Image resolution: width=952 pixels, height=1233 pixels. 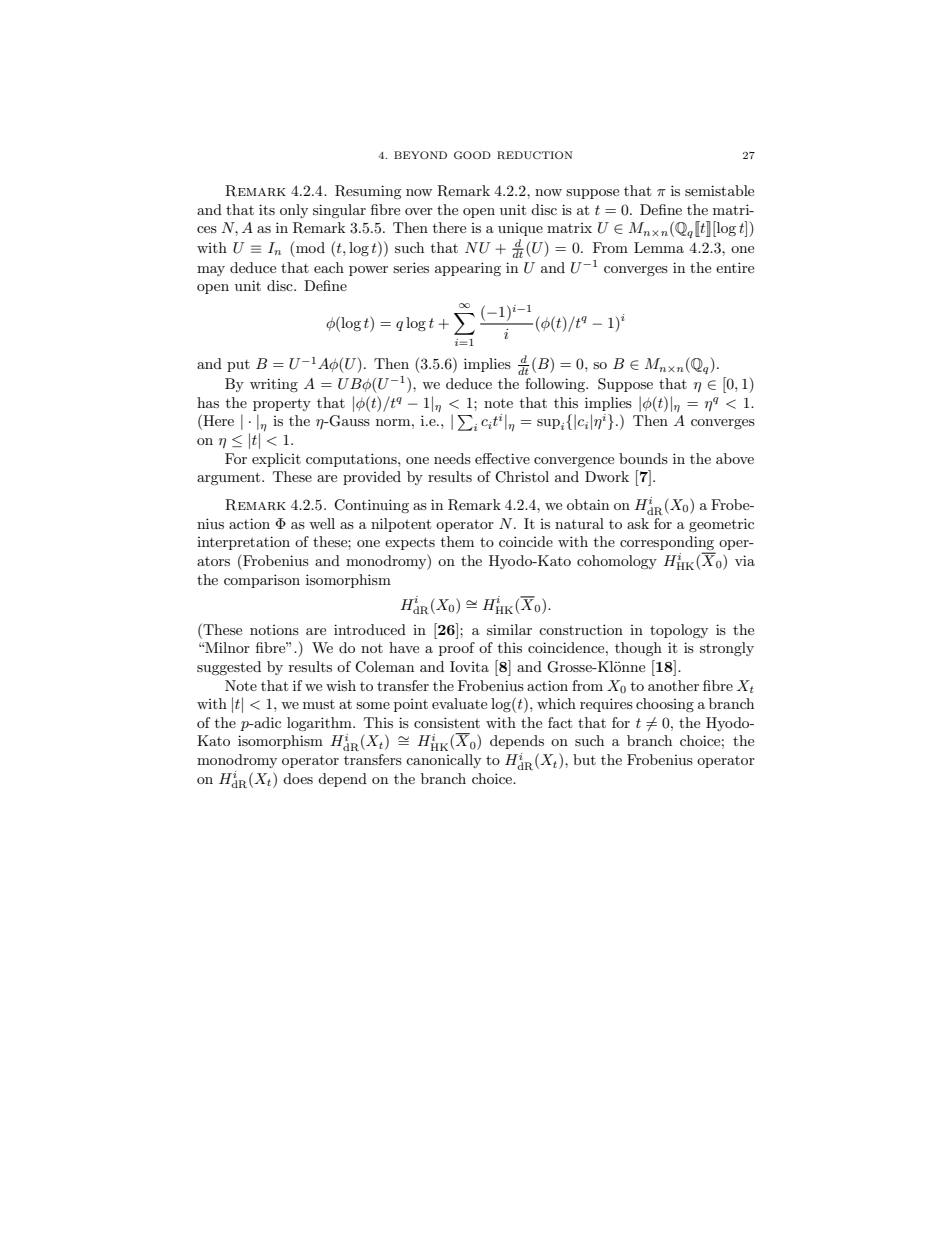 What do you see at coordinates (665, 705) in the screenshot?
I see `choosing` at bounding box center [665, 705].
